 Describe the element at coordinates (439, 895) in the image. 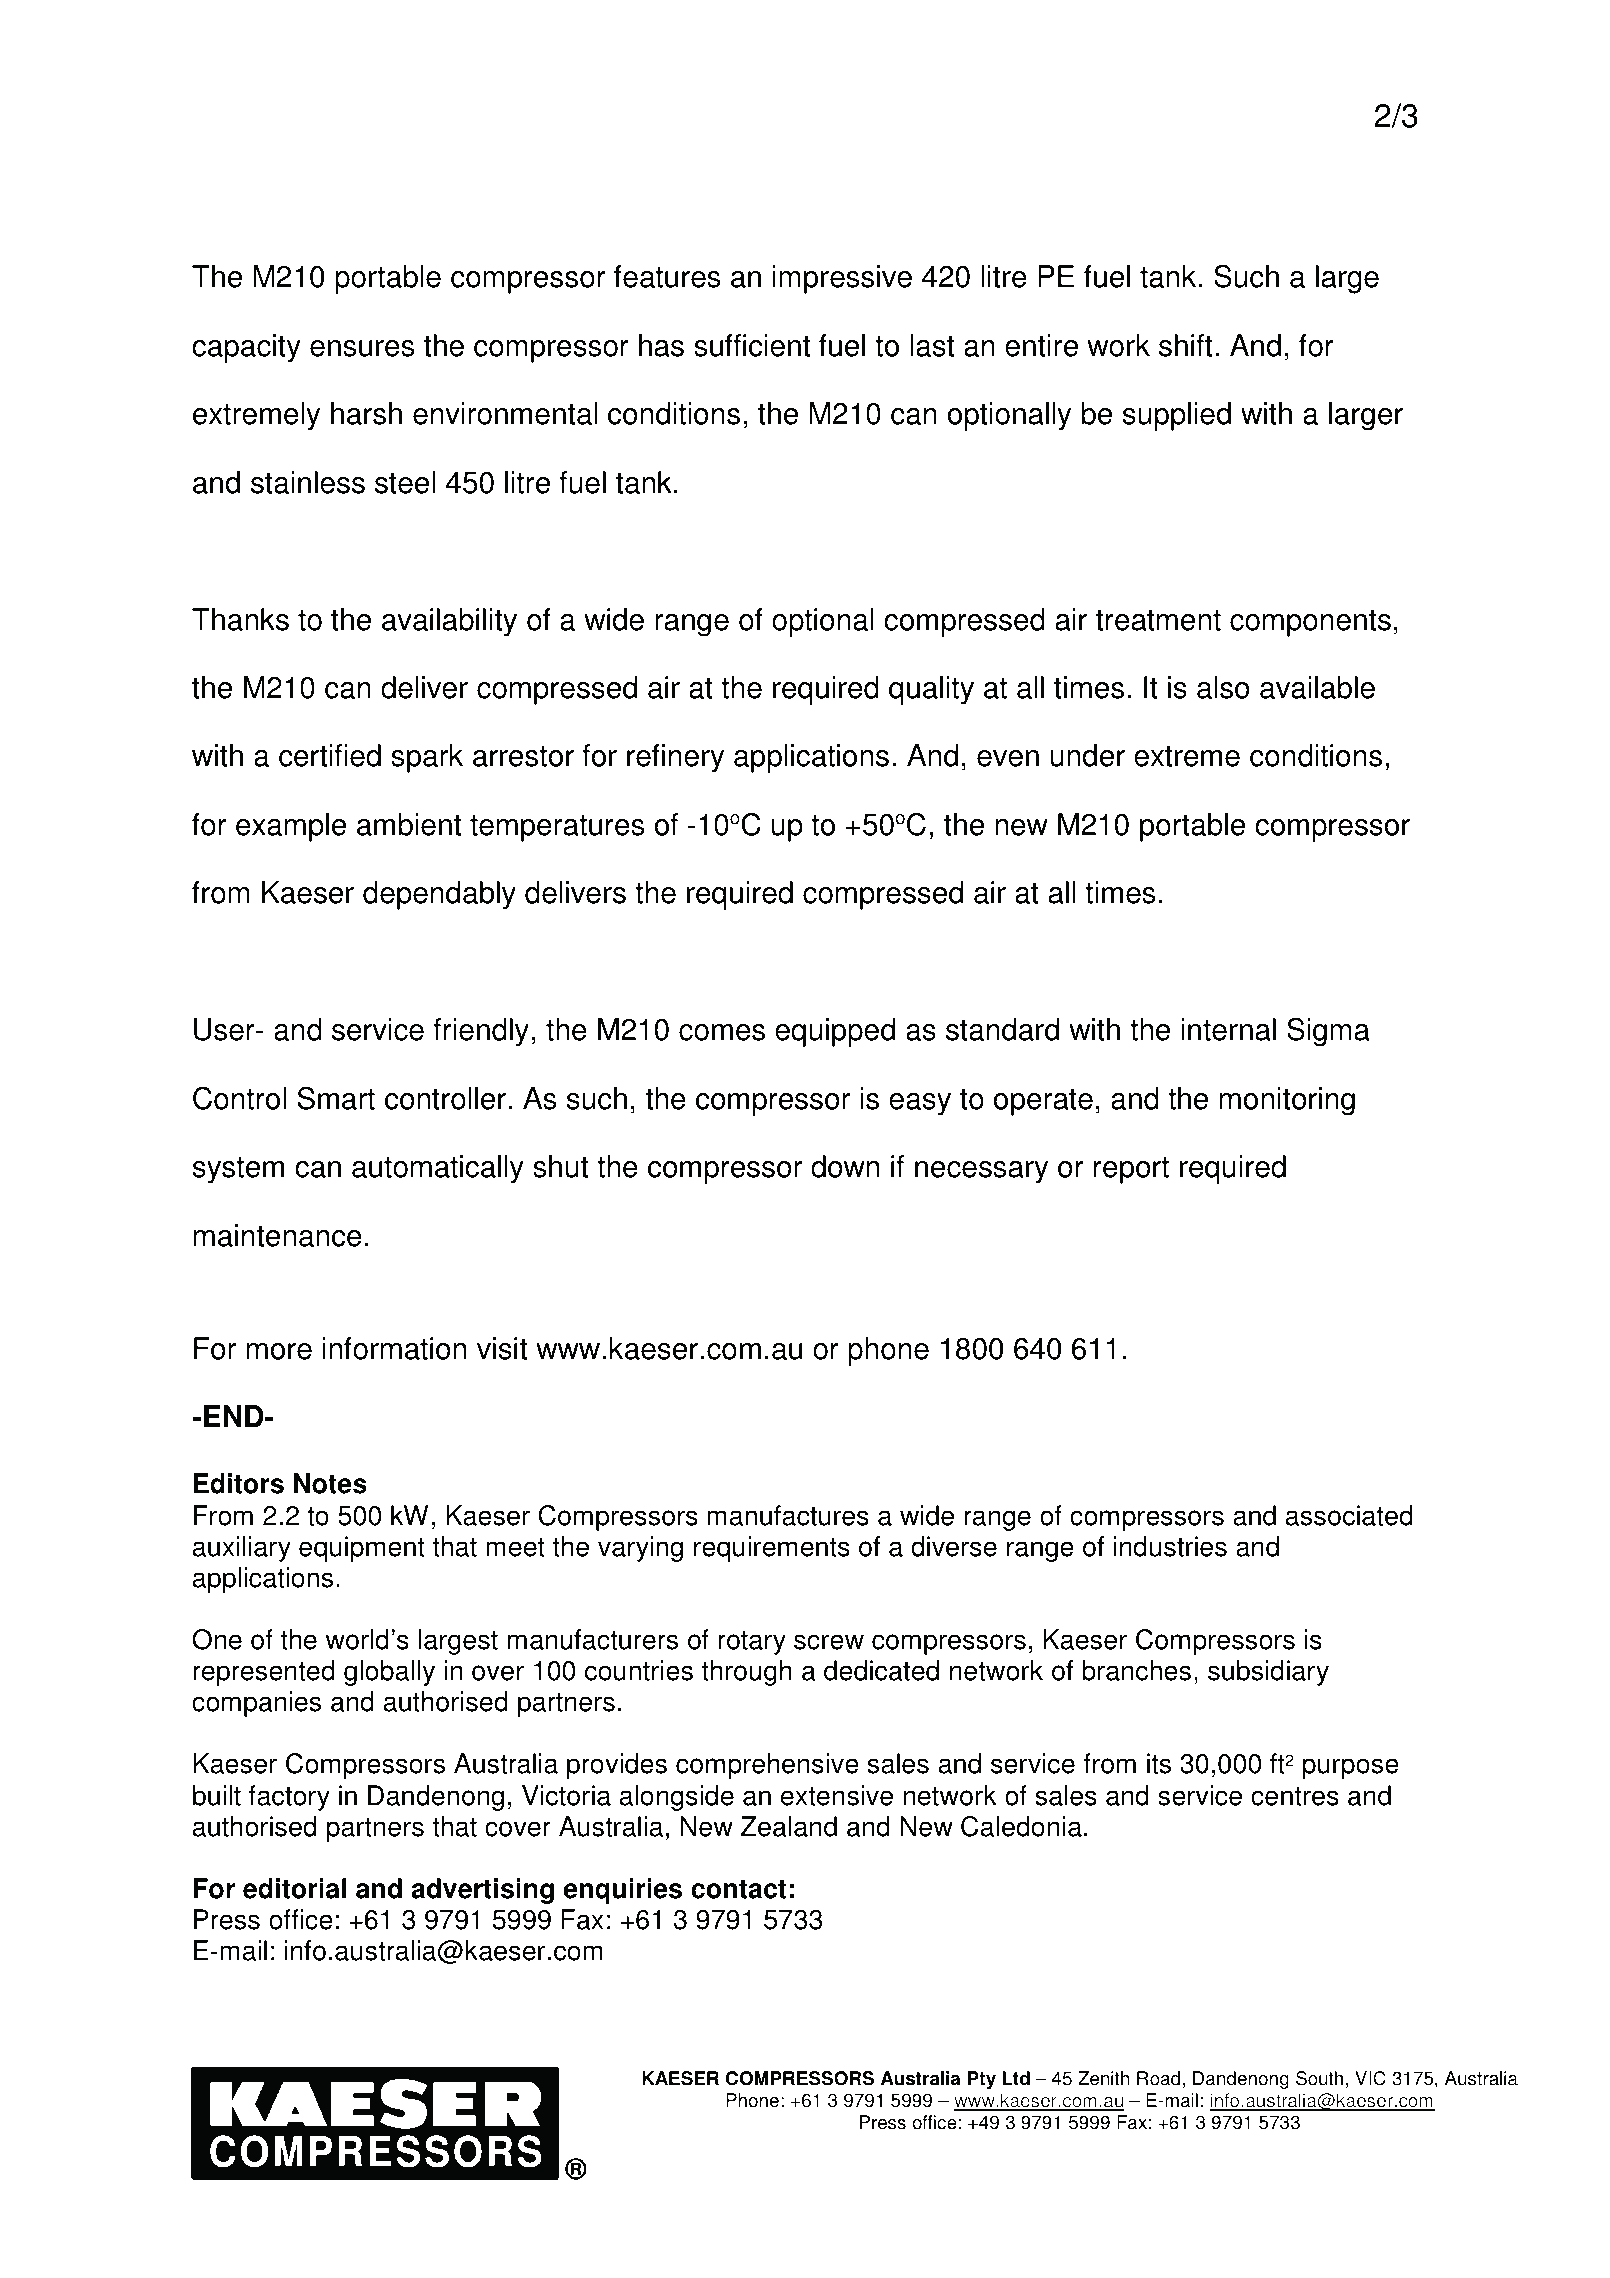

I see `dependably` at that location.
